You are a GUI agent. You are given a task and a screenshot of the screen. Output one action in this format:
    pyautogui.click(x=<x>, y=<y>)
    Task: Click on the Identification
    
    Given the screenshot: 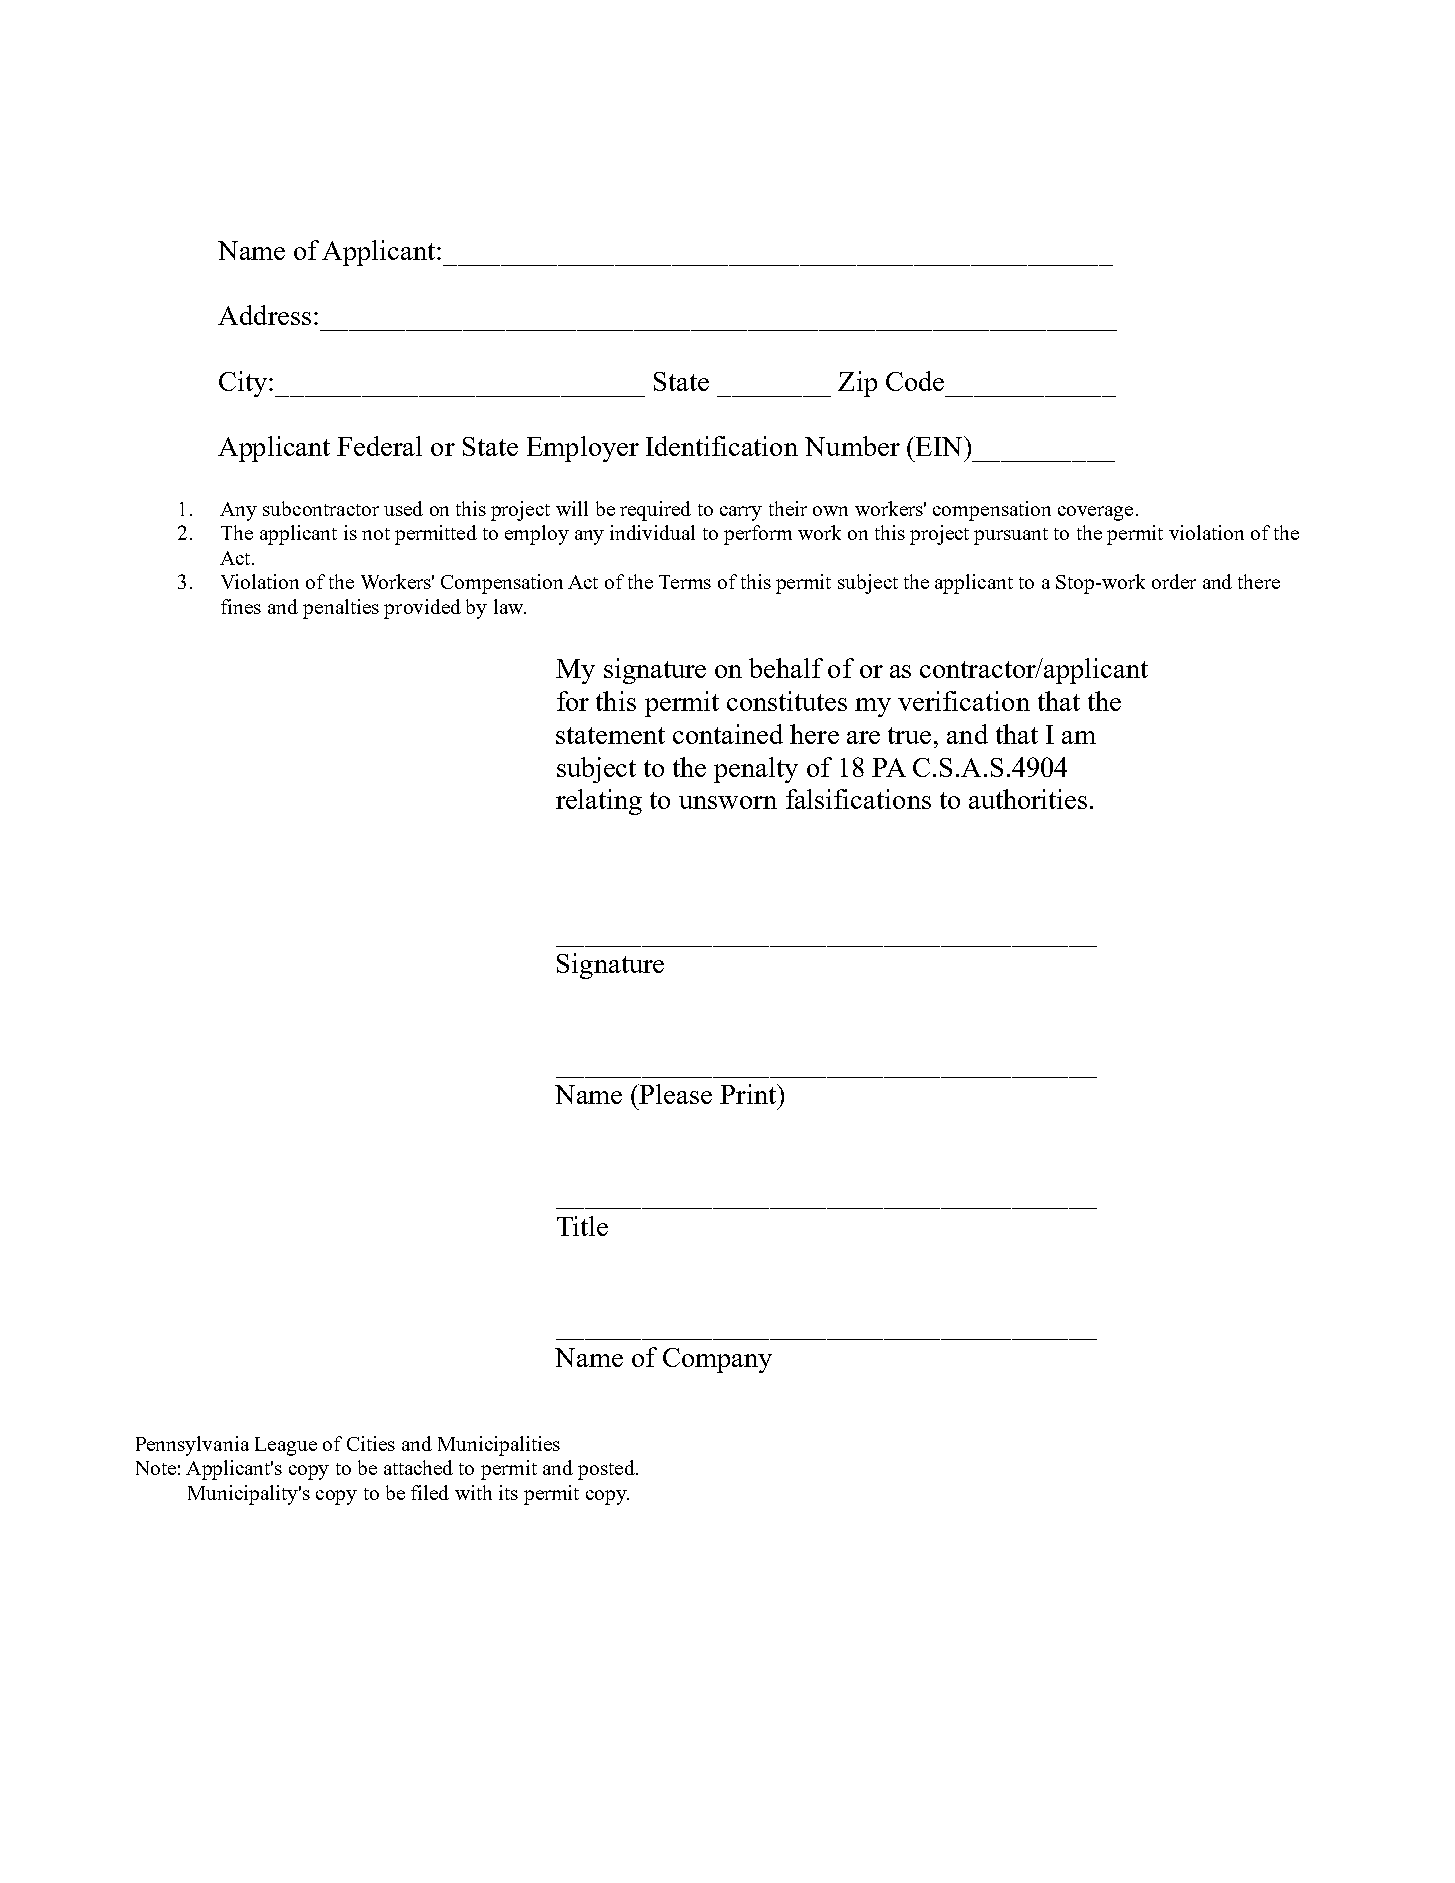 What is the action you would take?
    pyautogui.click(x=722, y=446)
